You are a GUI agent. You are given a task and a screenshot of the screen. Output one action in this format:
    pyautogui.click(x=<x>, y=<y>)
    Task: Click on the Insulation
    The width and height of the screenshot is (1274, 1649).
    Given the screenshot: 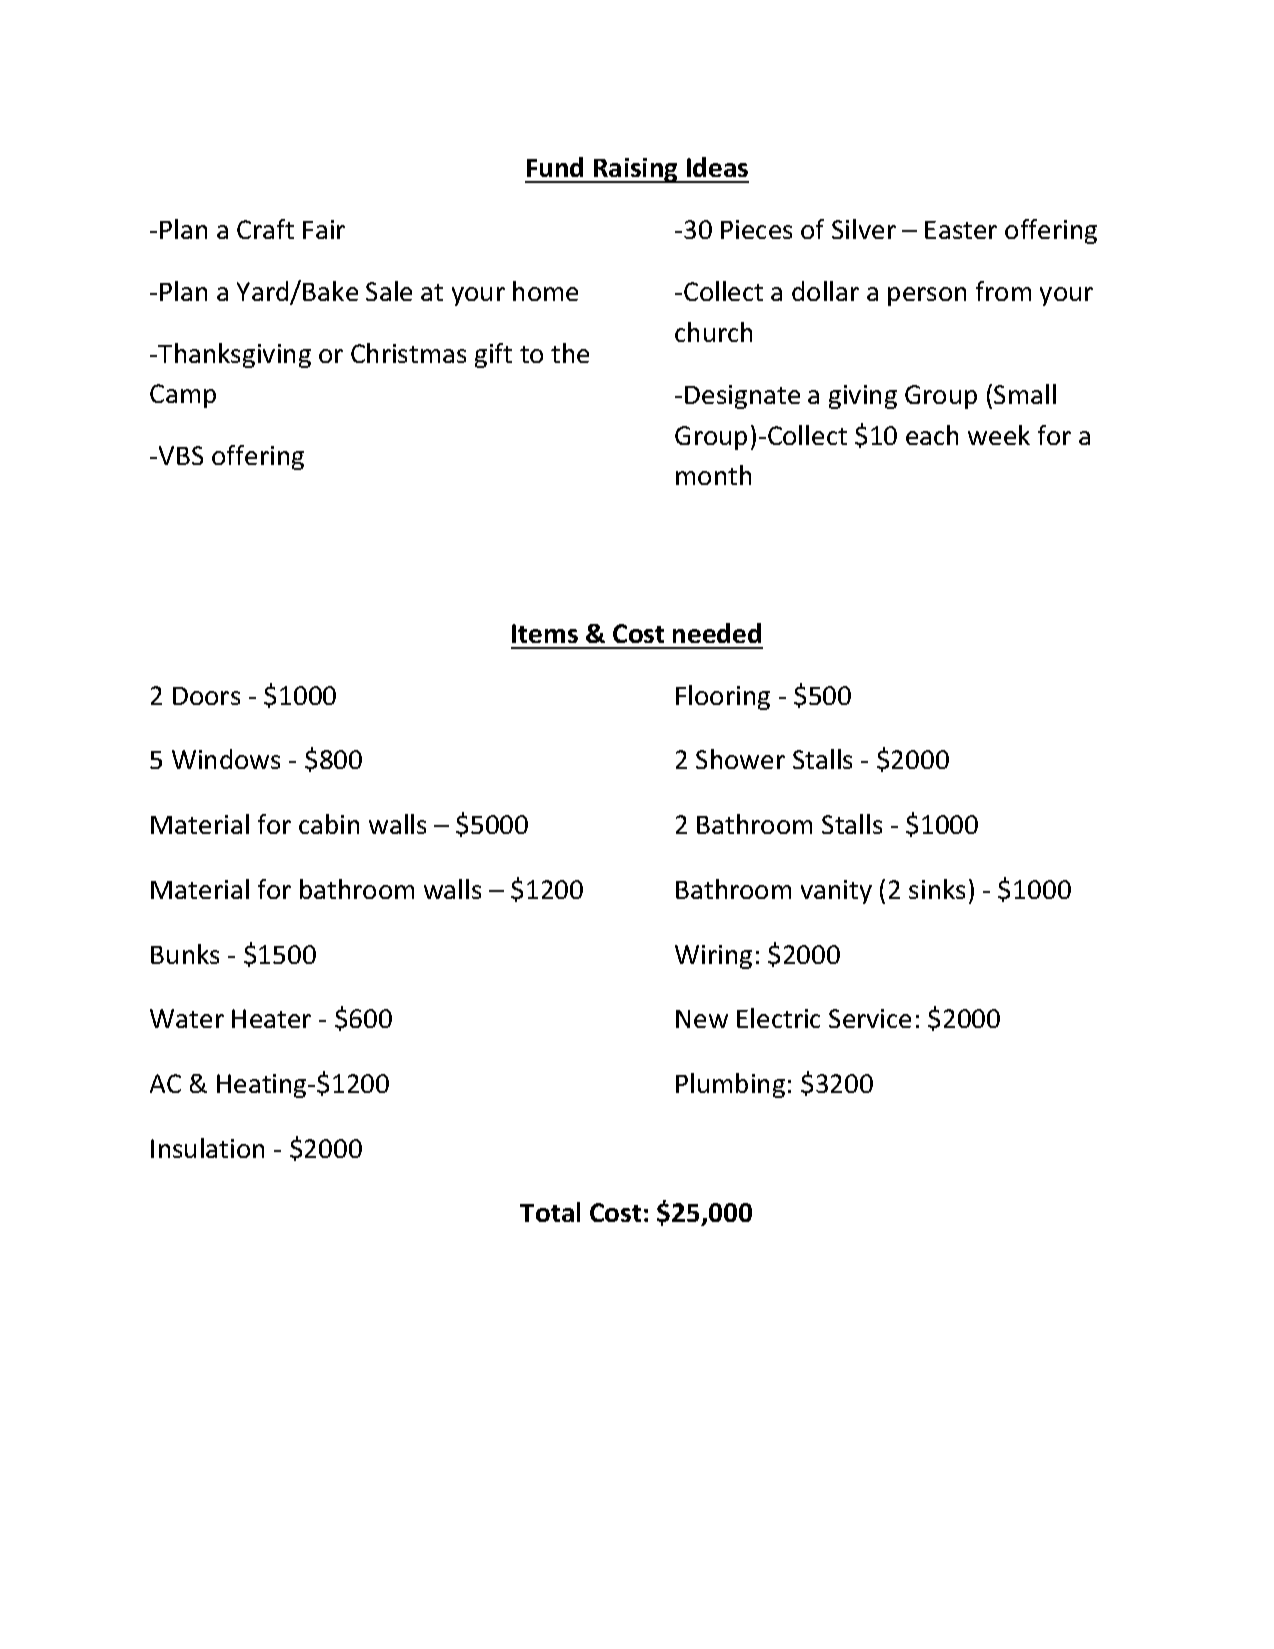 What is the action you would take?
    pyautogui.click(x=207, y=1148)
